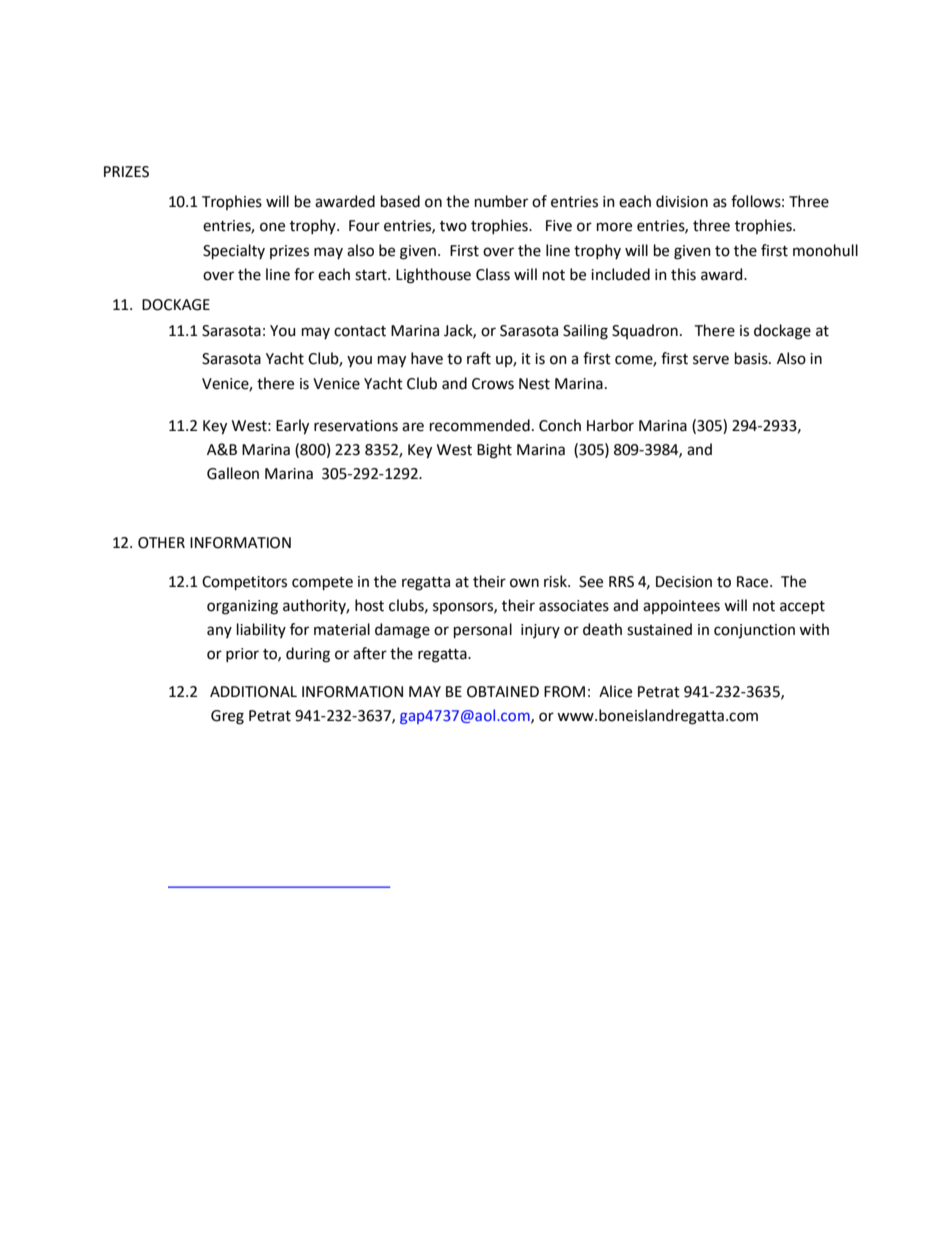 This document has height=1233, width=952. Describe the element at coordinates (233, 473) in the document. I see `Galleon` at that location.
